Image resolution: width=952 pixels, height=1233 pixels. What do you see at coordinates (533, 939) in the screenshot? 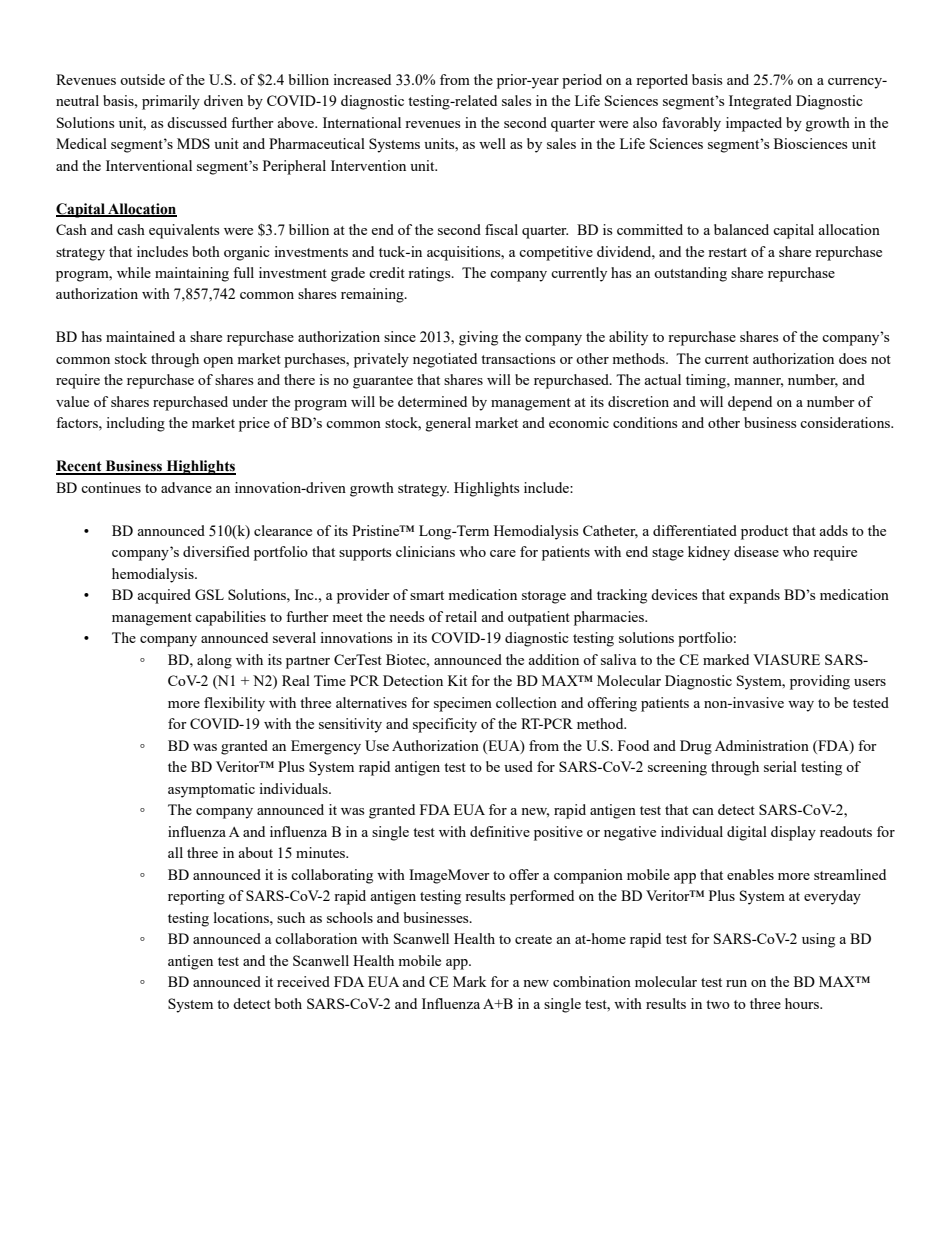
I see `create` at bounding box center [533, 939].
